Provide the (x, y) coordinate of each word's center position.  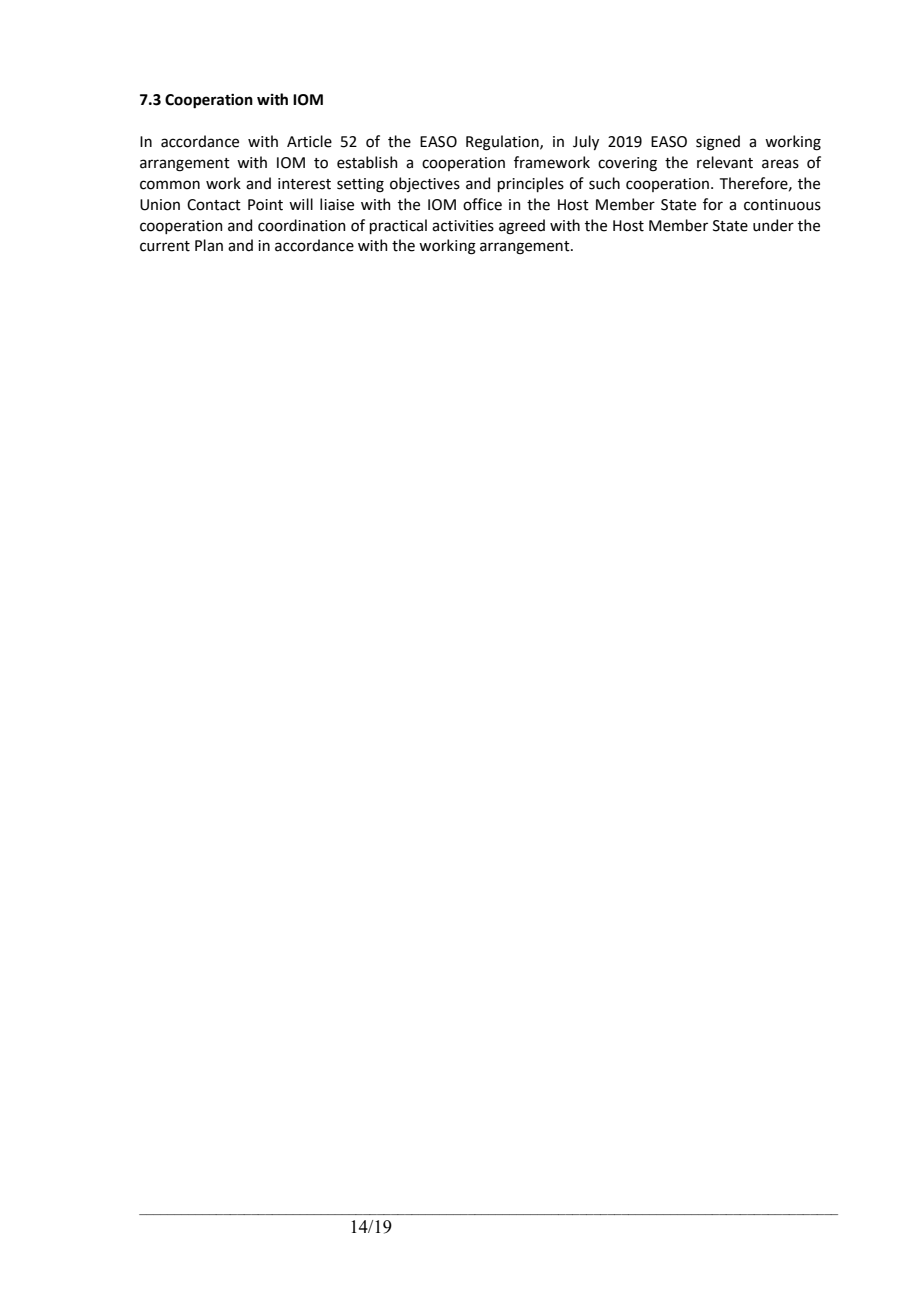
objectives (425, 184)
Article (309, 141)
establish (367, 162)
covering (627, 164)
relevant (725, 162)
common (170, 185)
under (773, 225)
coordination (302, 225)
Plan (209, 245)
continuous (782, 205)
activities (463, 226)
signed (718, 143)
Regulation (503, 143)
